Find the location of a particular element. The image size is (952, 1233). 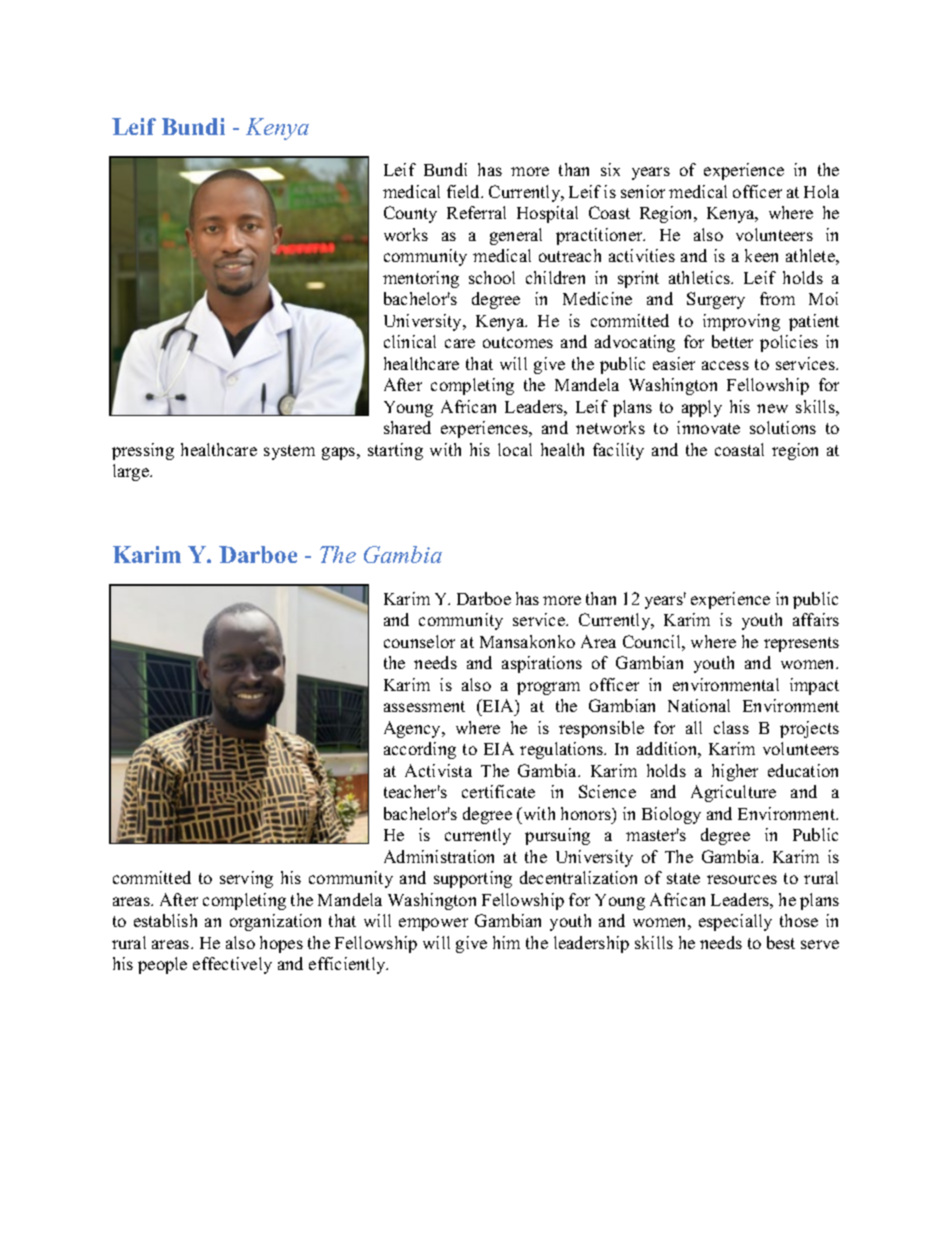

effectively is located at coordinates (232, 965).
